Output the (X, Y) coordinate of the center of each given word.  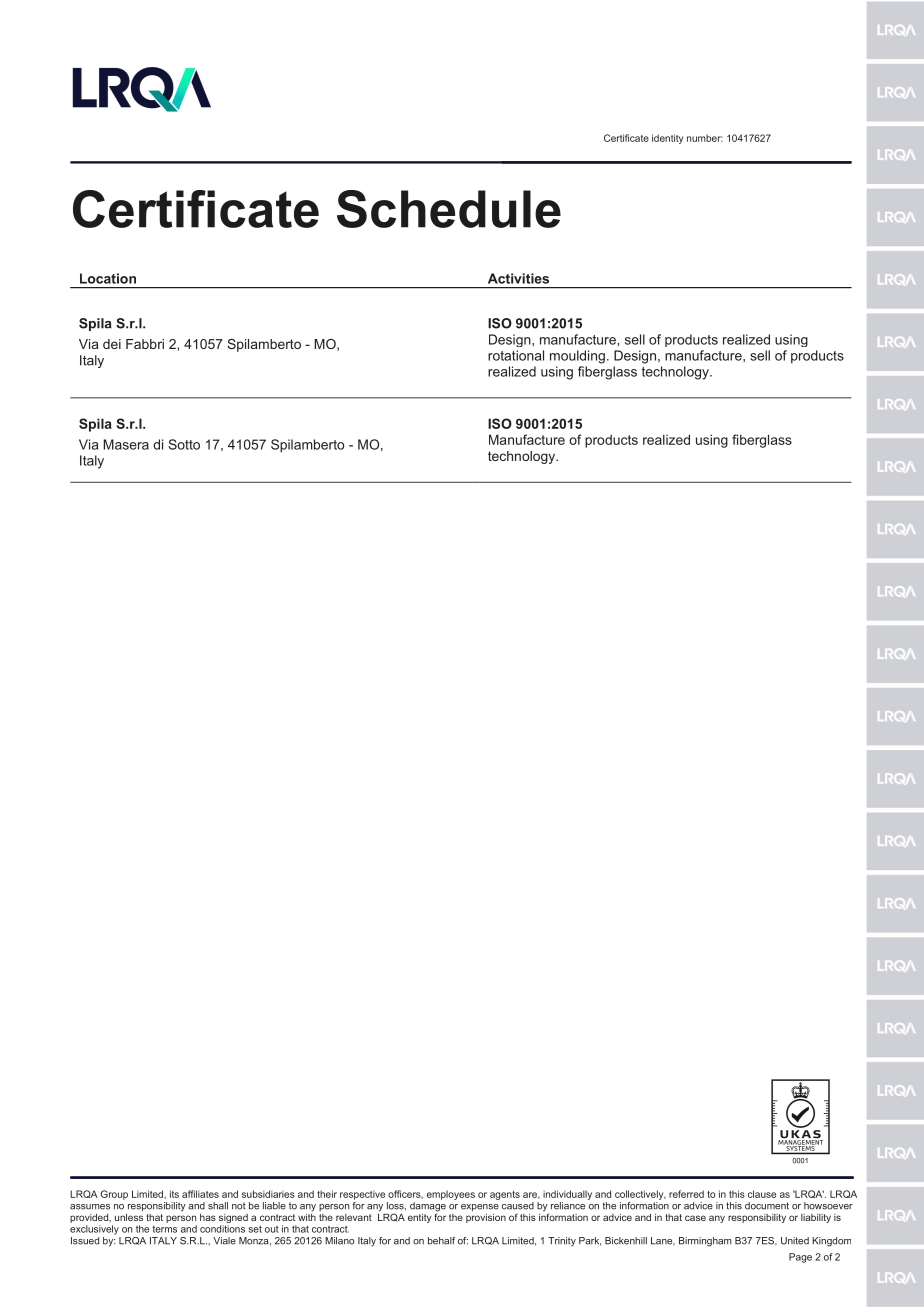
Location (108, 278)
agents (505, 1195)
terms (164, 1229)
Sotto (184, 444)
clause (762, 1194)
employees (451, 1195)
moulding (577, 357)
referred (686, 1194)
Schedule (449, 209)
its (174, 1194)
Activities (518, 278)
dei (112, 344)
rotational (516, 355)
